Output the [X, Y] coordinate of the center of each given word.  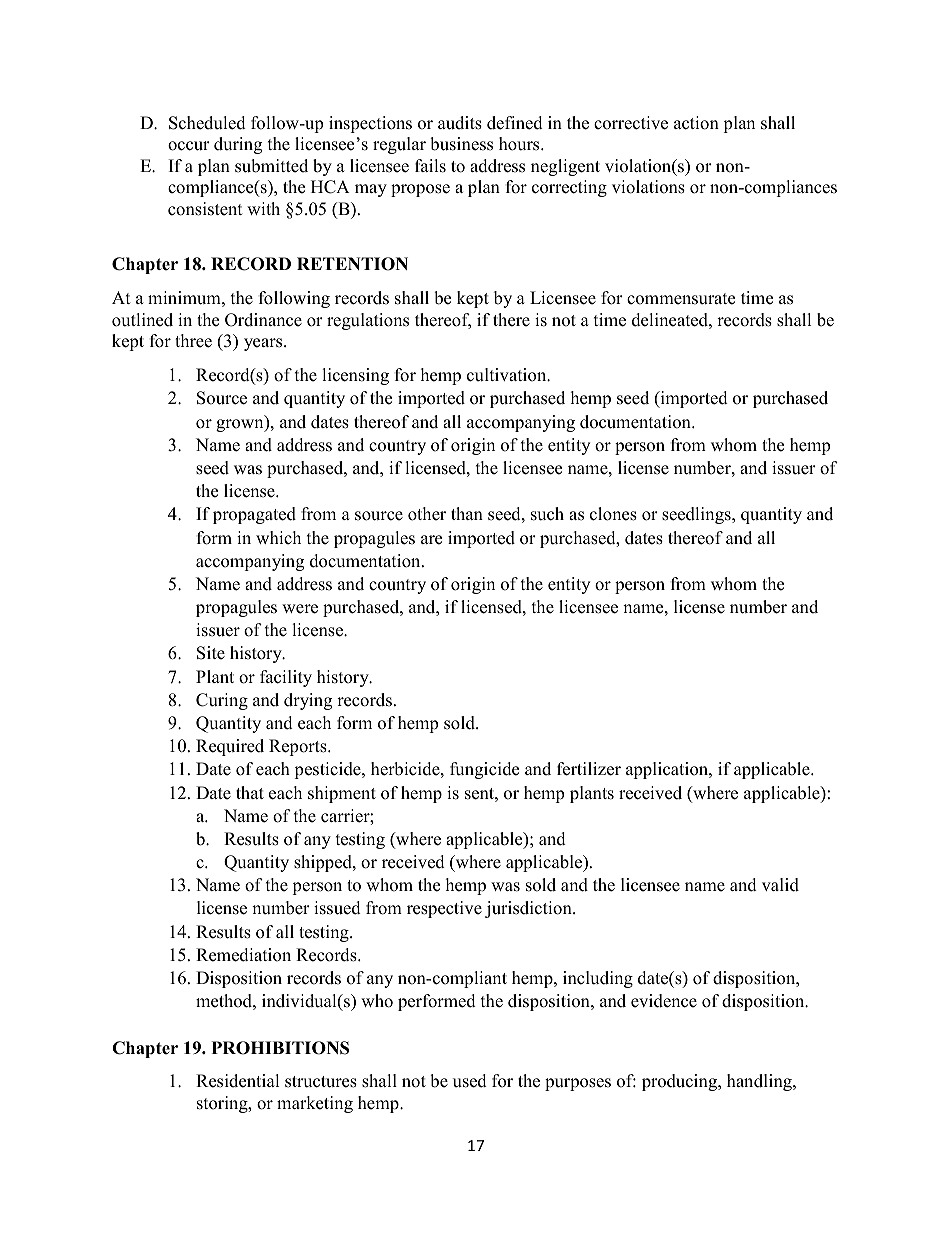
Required [230, 747]
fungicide [484, 770]
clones [613, 514]
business [461, 144]
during [238, 145]
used [470, 1081]
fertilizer [589, 769]
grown [241, 425]
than [467, 513]
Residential [238, 1081]
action [696, 123]
